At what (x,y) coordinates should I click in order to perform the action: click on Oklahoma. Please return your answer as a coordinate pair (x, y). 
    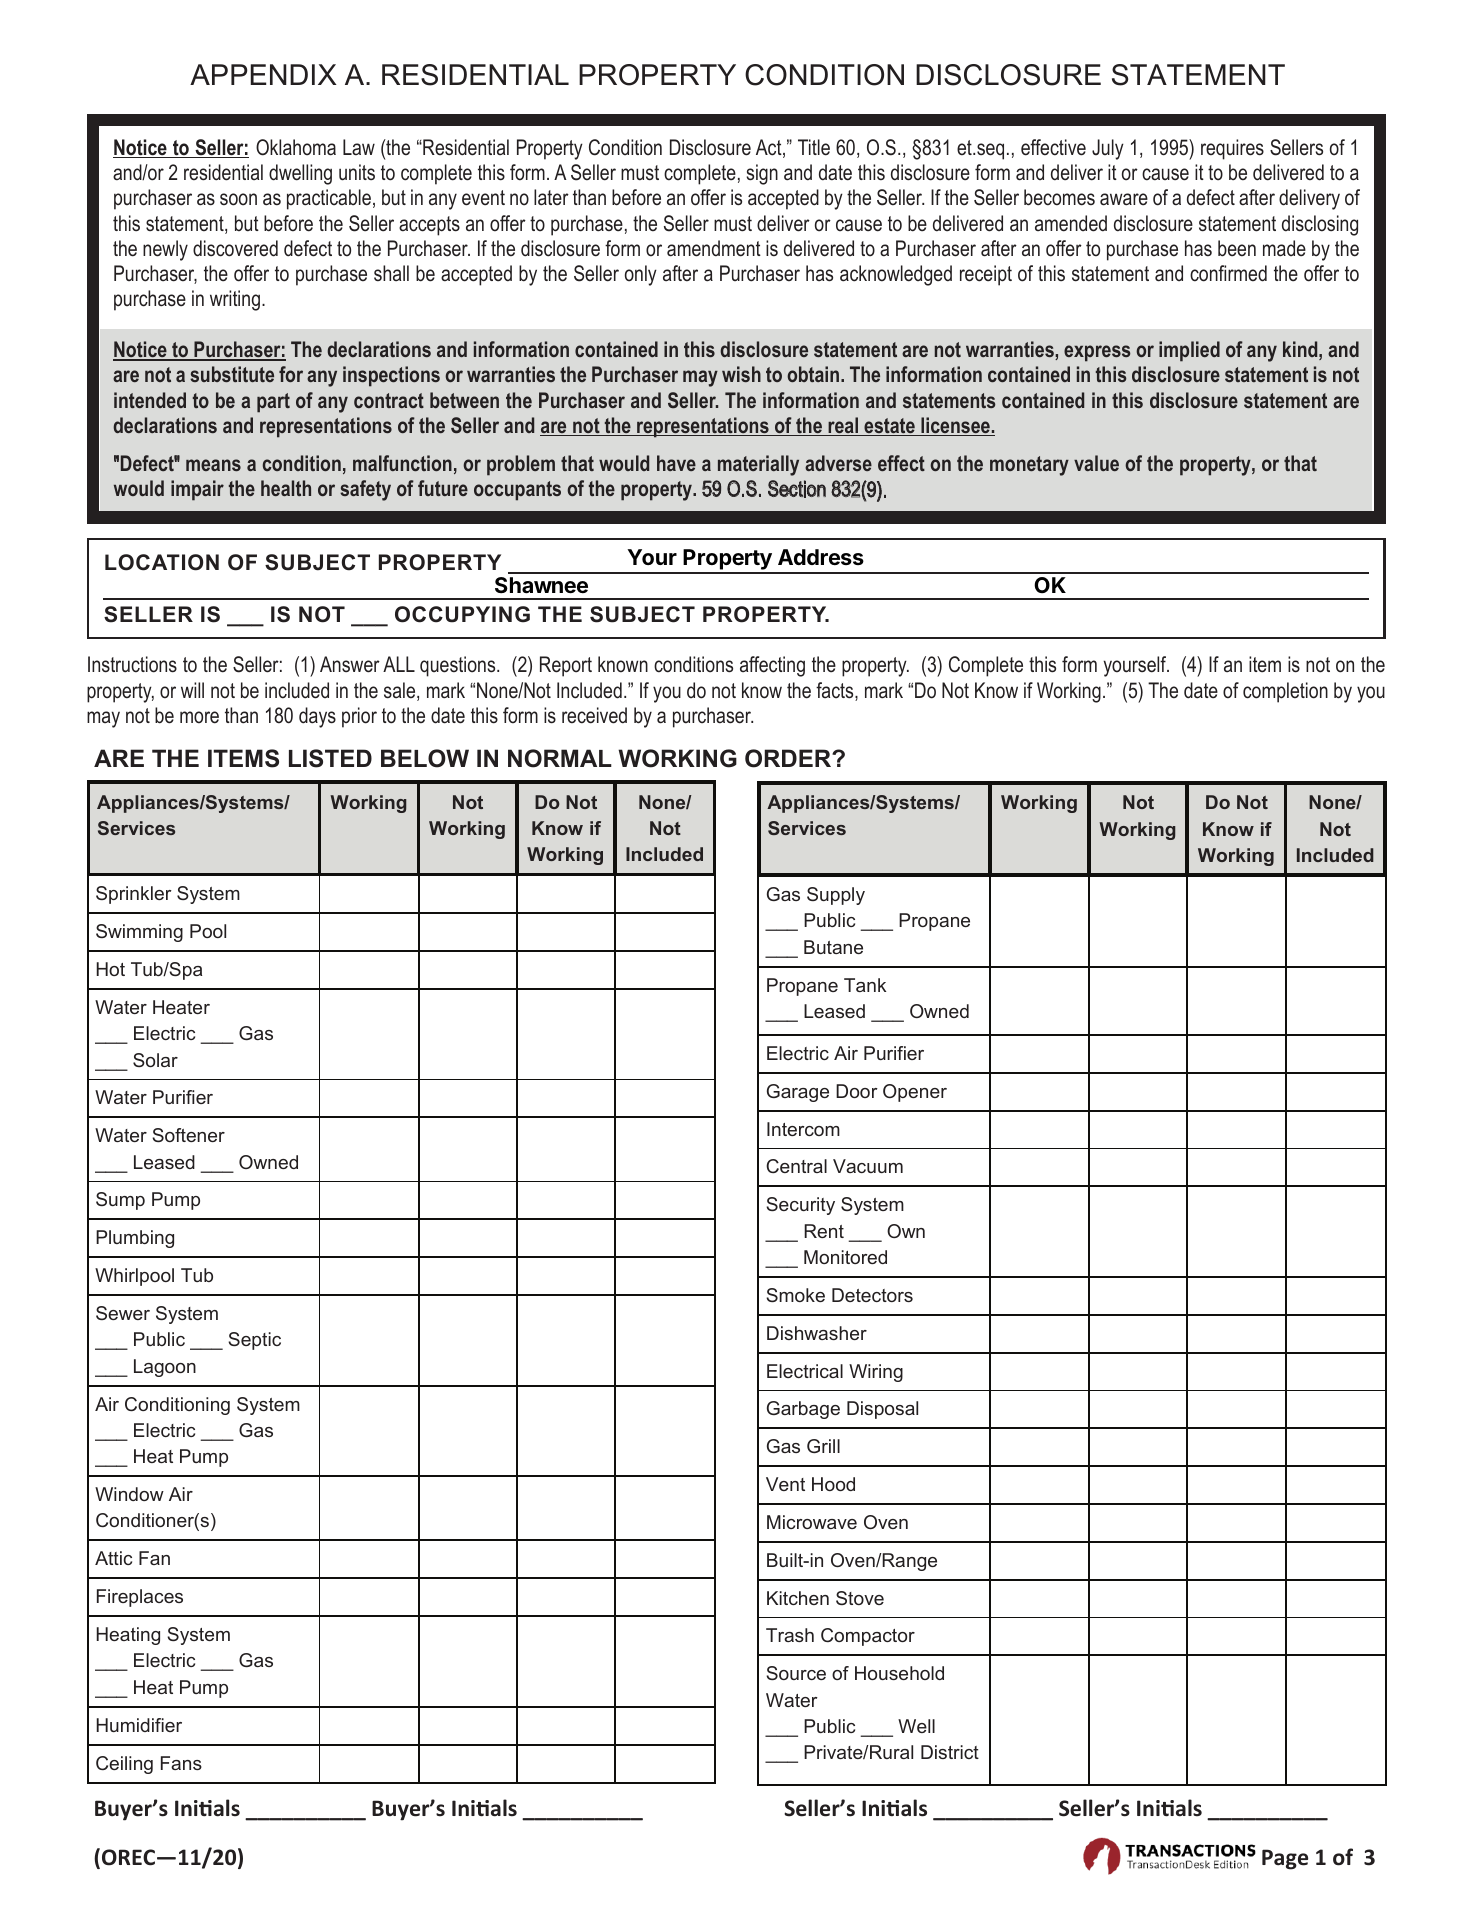
    Looking at the image, I should click on (296, 147).
